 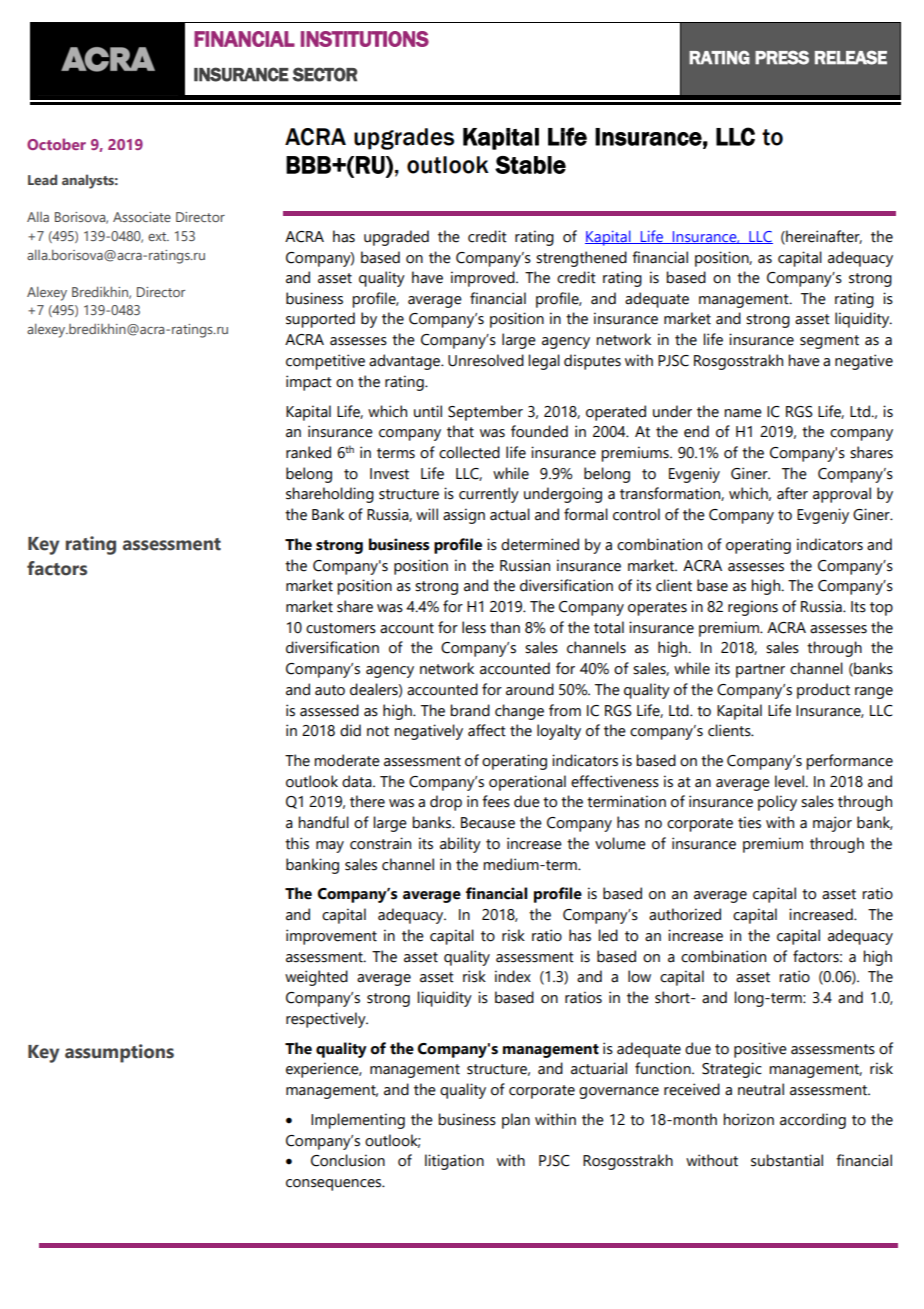 What do you see at coordinates (813, 1121) in the screenshot?
I see `according` at bounding box center [813, 1121].
